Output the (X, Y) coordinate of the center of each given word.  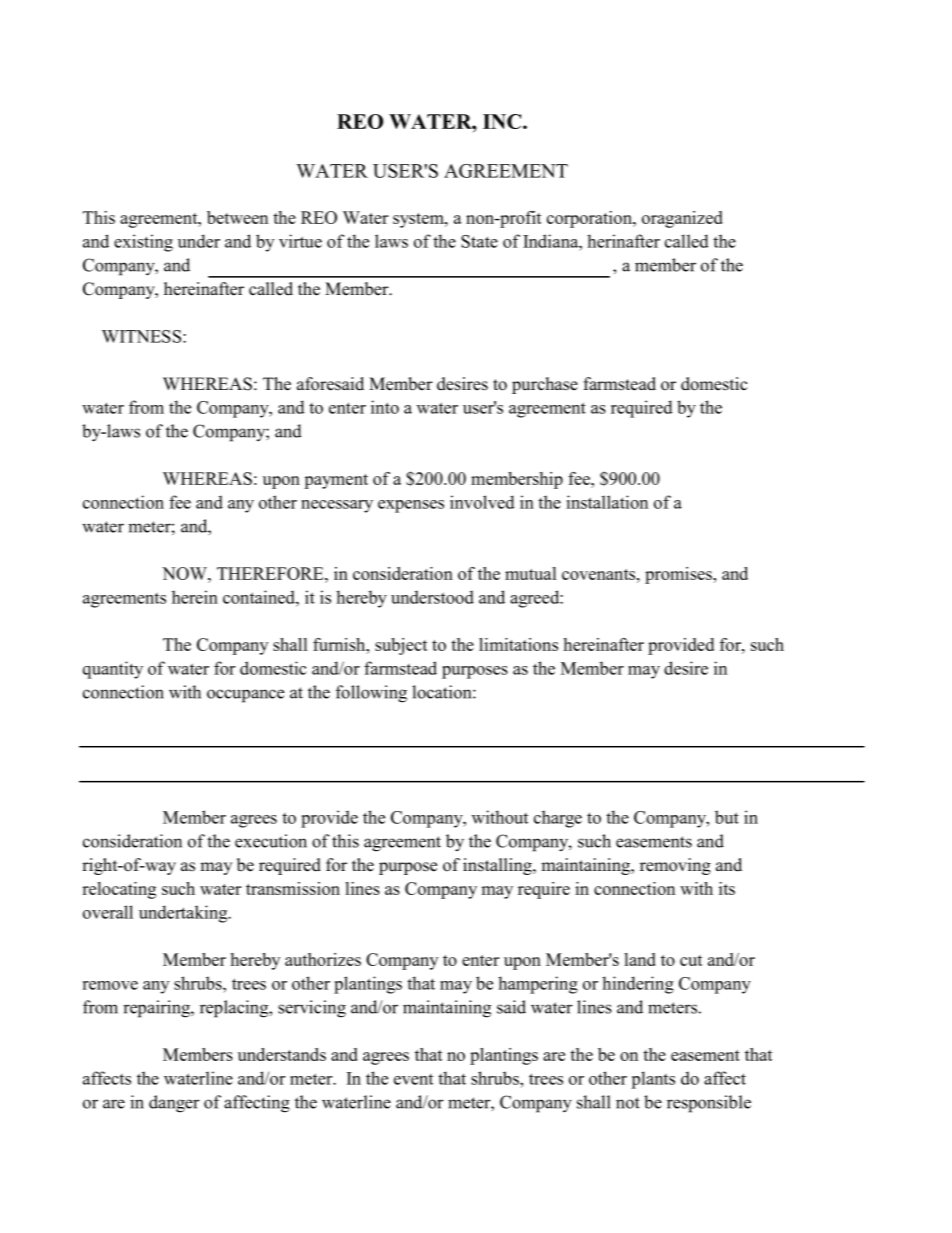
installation (607, 502)
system (419, 220)
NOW (185, 573)
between (237, 217)
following (371, 694)
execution (271, 841)
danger (174, 1104)
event (413, 1079)
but (727, 817)
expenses (411, 506)
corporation (590, 219)
